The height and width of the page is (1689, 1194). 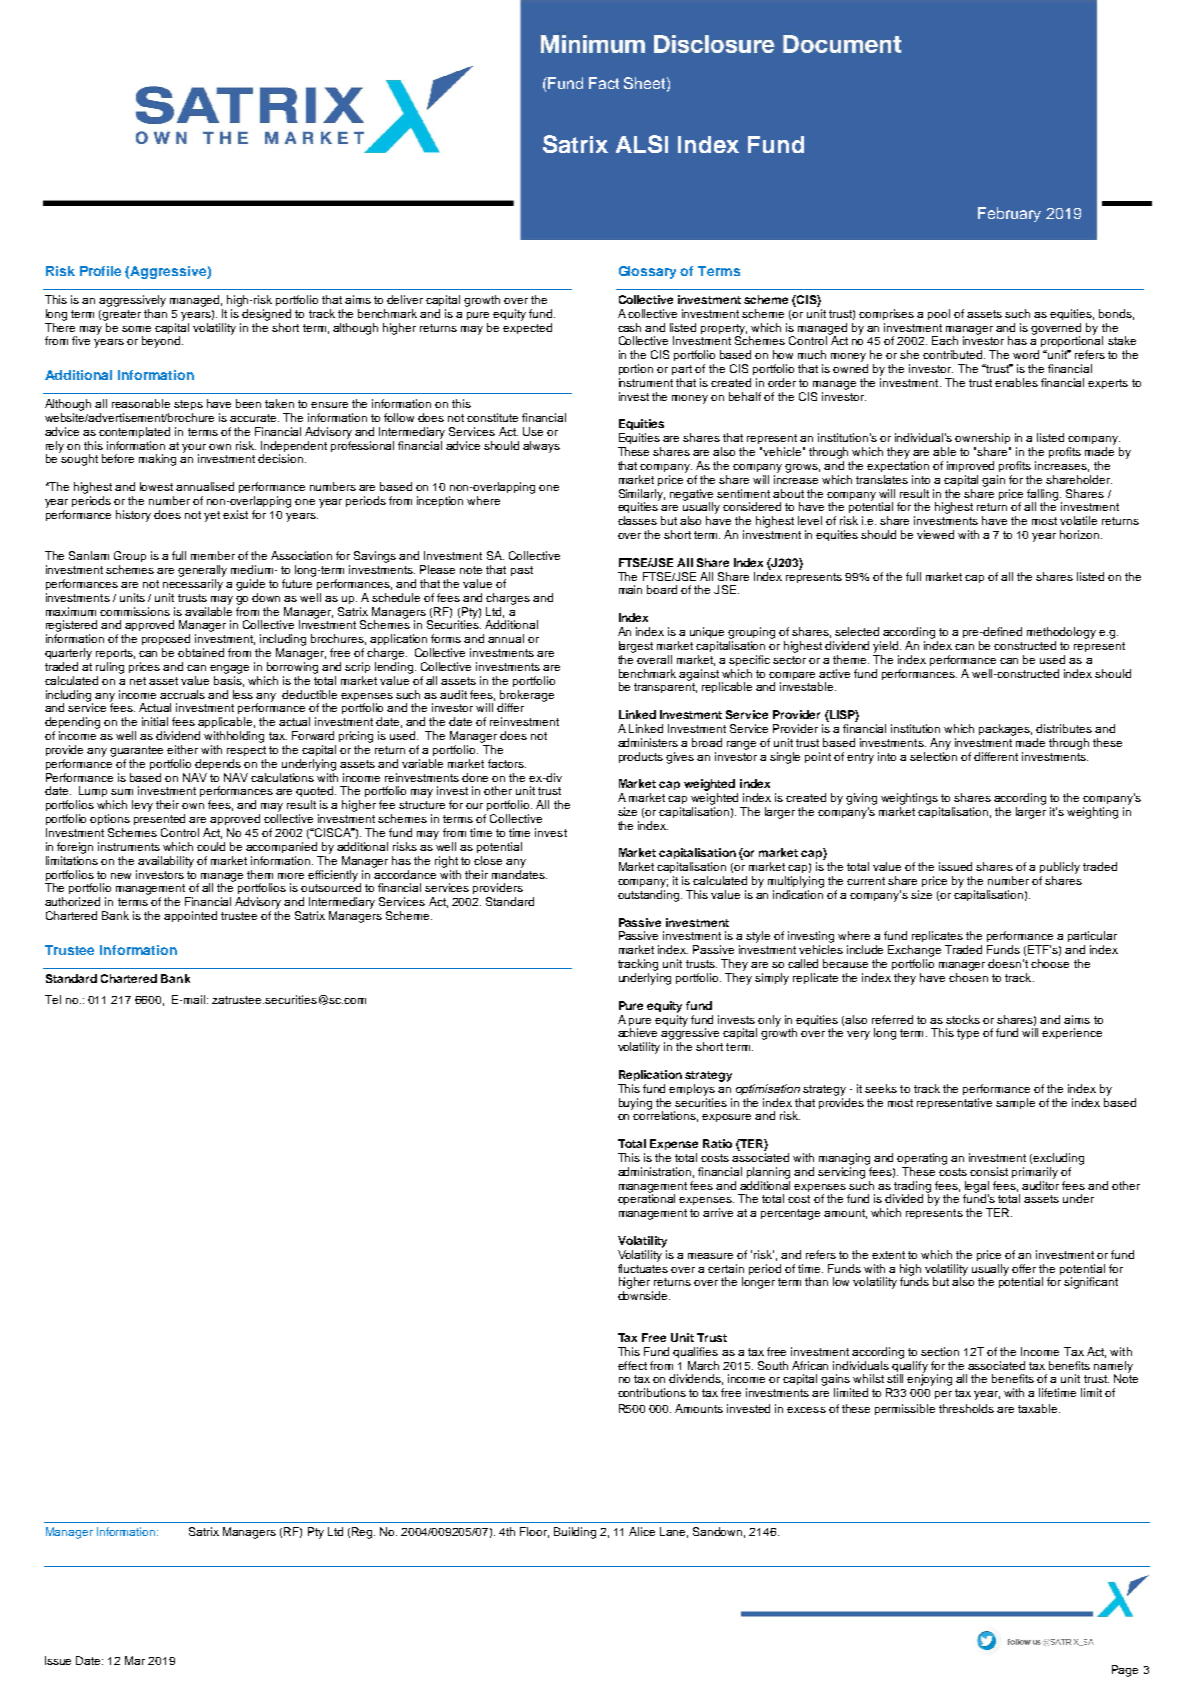 I want to click on necessarily, so click(x=193, y=585).
